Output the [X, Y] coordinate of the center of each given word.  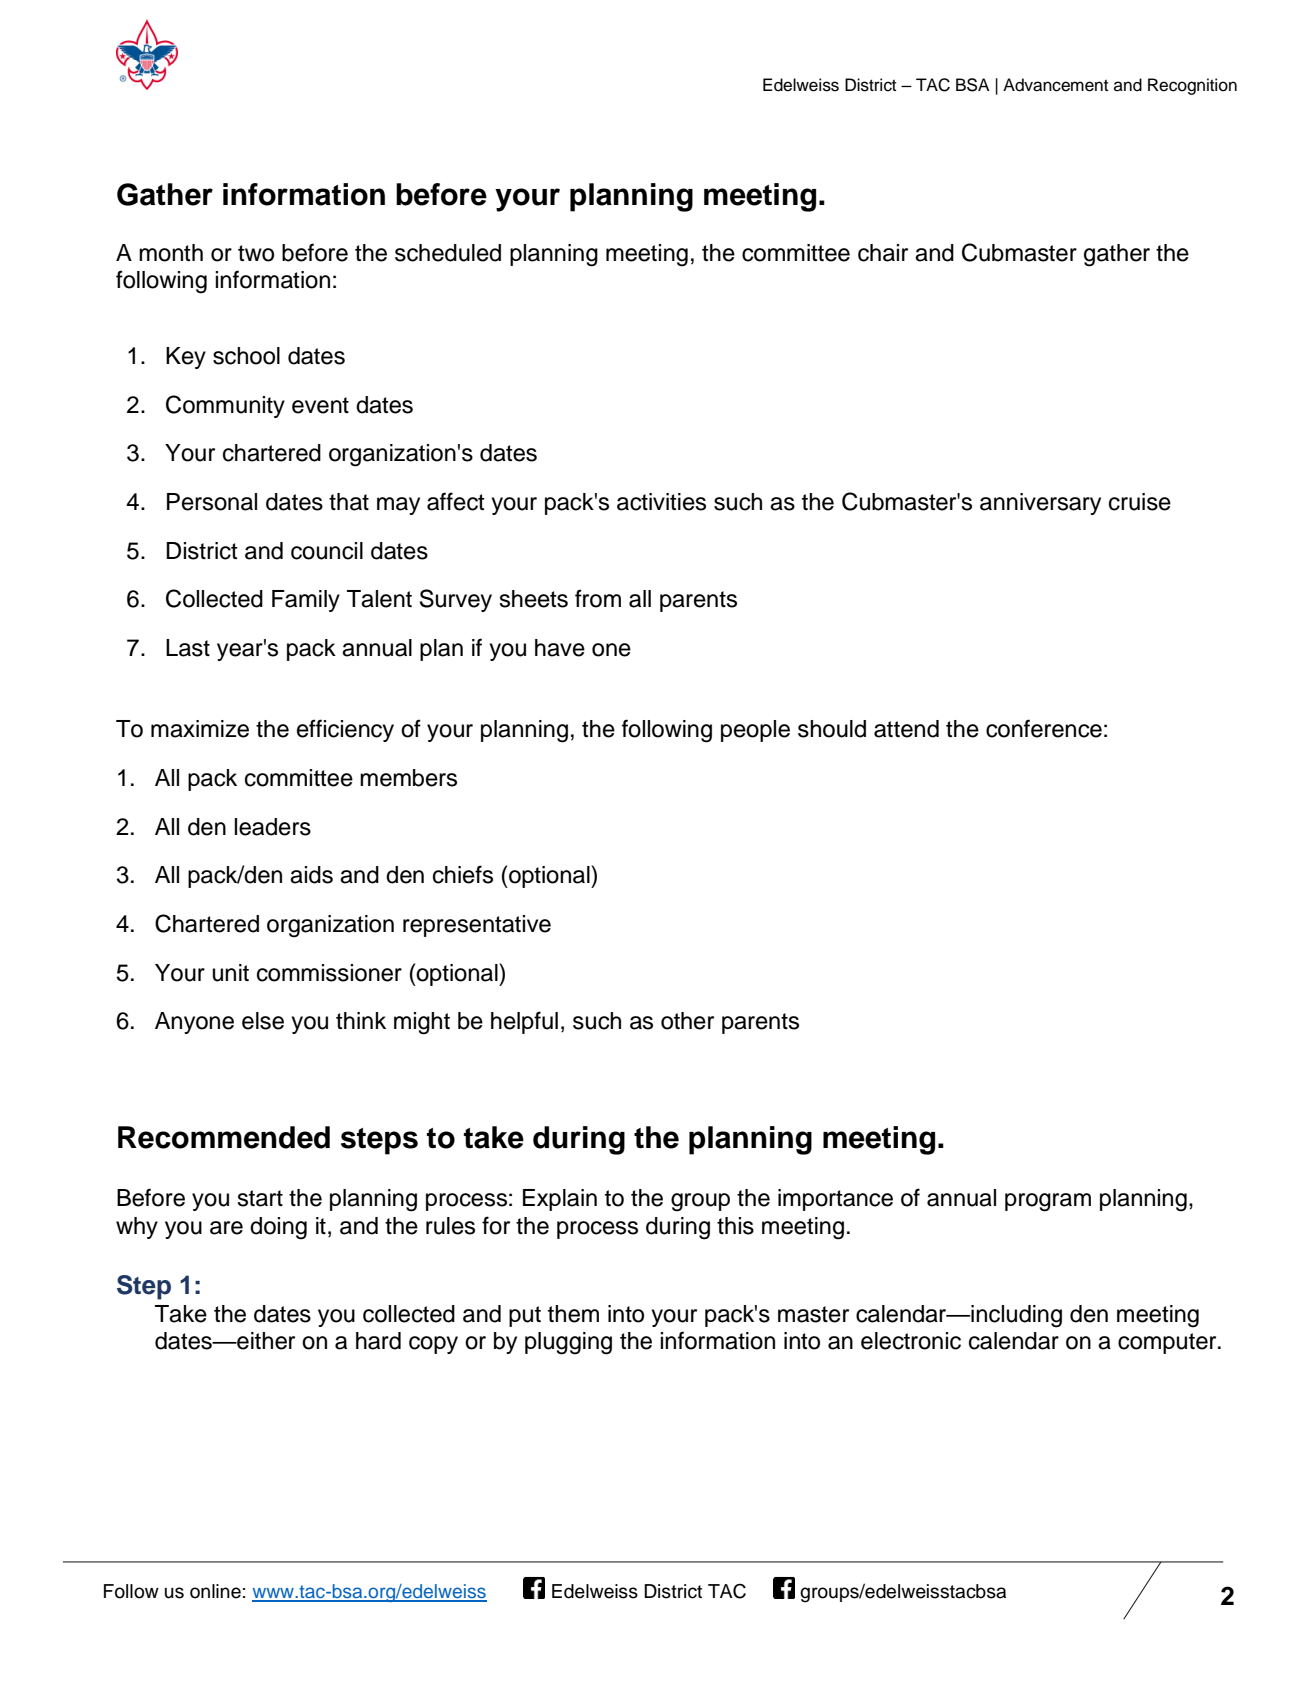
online [215, 1591]
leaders [272, 827]
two [256, 253]
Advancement [1055, 85]
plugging [568, 1343]
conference [1044, 728]
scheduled [448, 253]
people [755, 731]
